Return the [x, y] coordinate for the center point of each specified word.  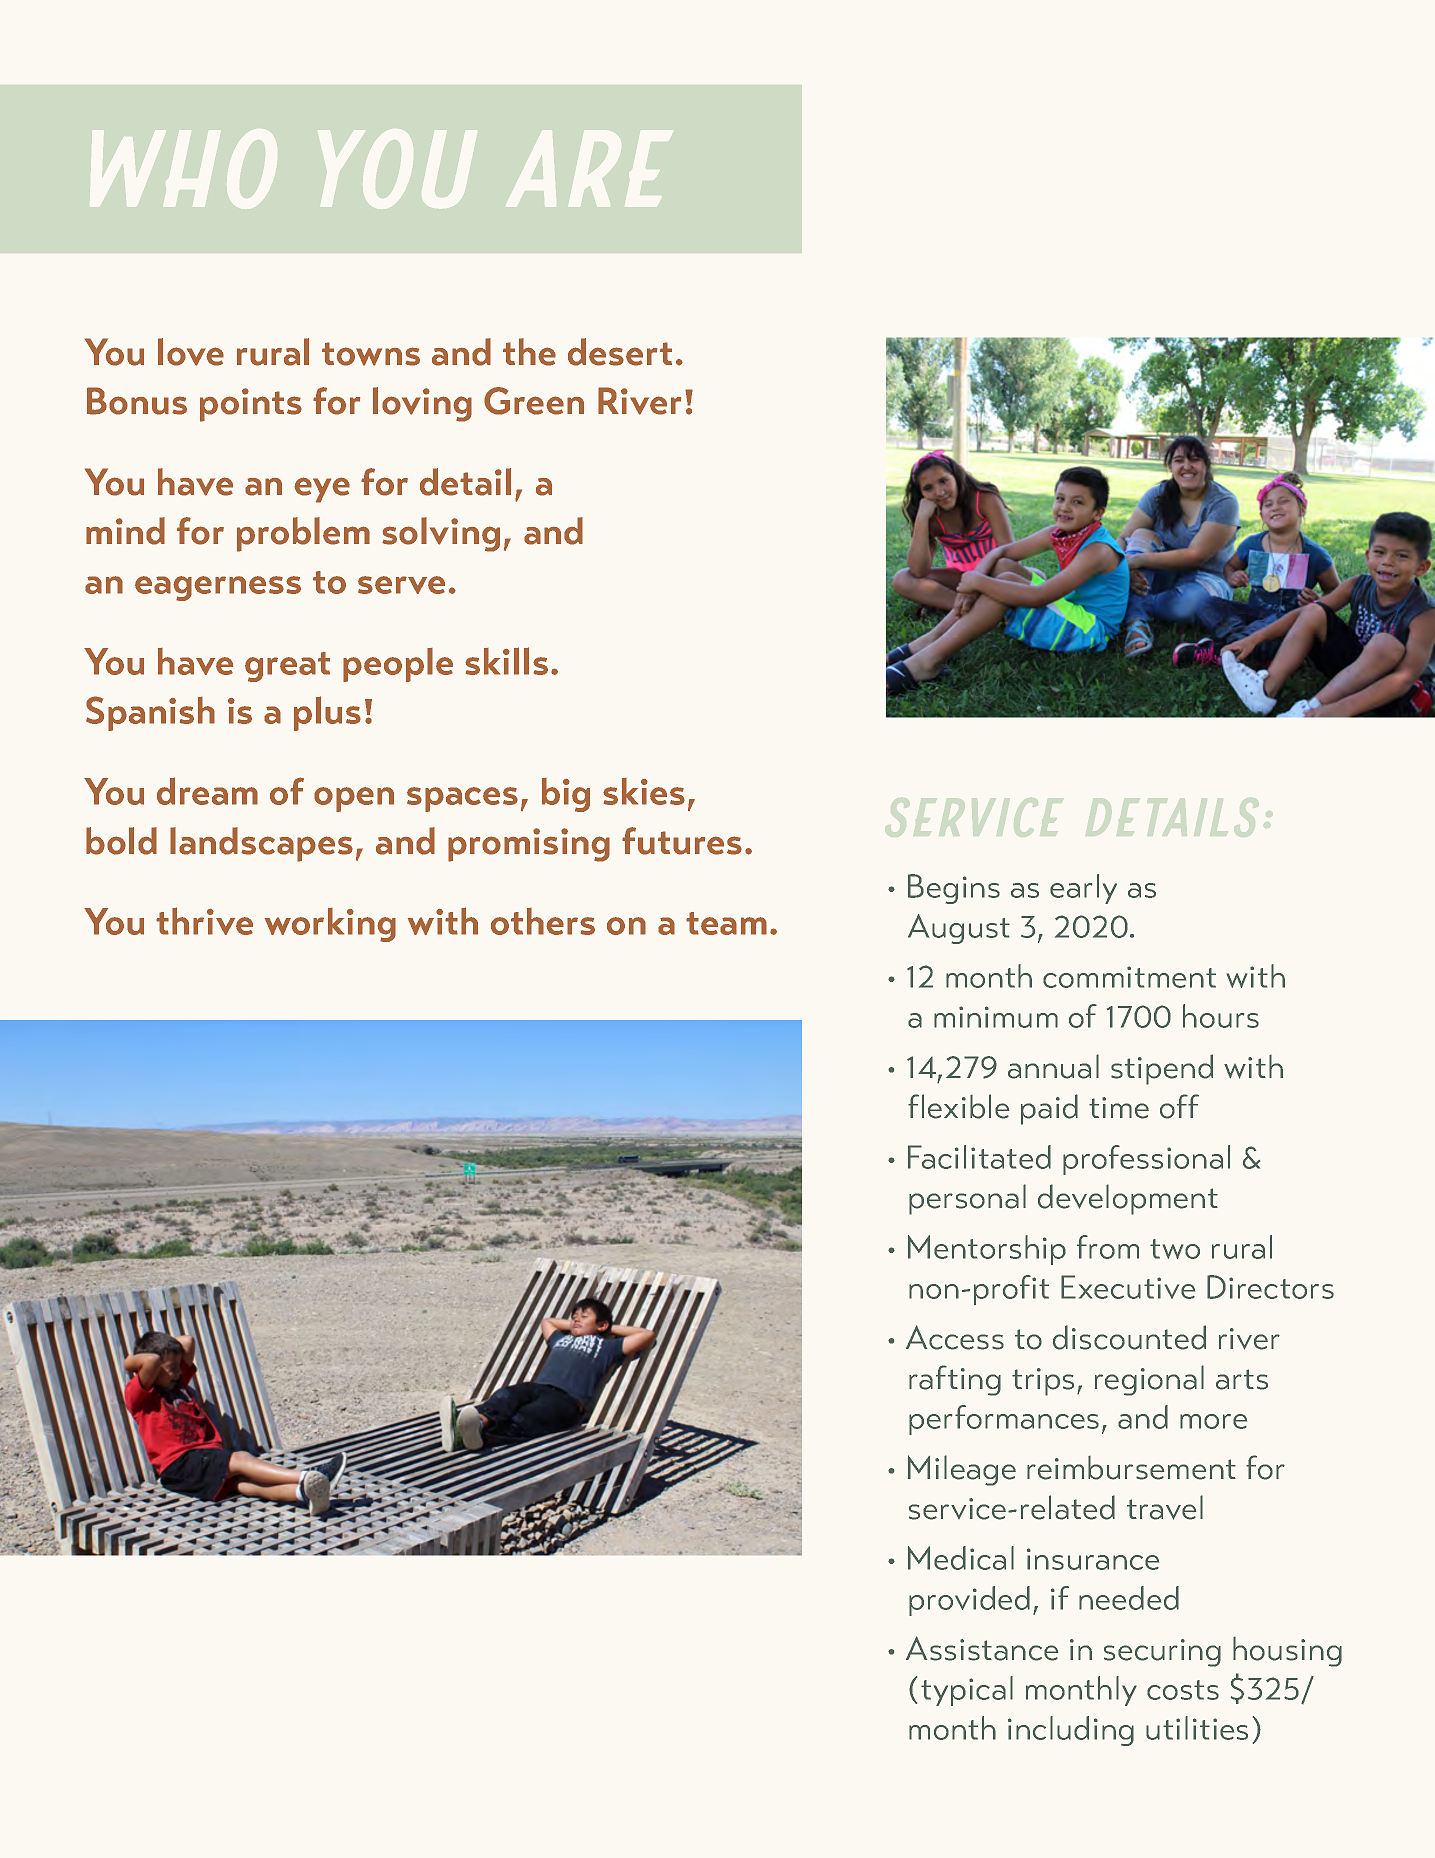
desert [620, 352]
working [330, 925]
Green [534, 401]
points [251, 405]
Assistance [982, 1648]
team [726, 923]
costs [1183, 1690]
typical [967, 1691]
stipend [1162, 1069]
